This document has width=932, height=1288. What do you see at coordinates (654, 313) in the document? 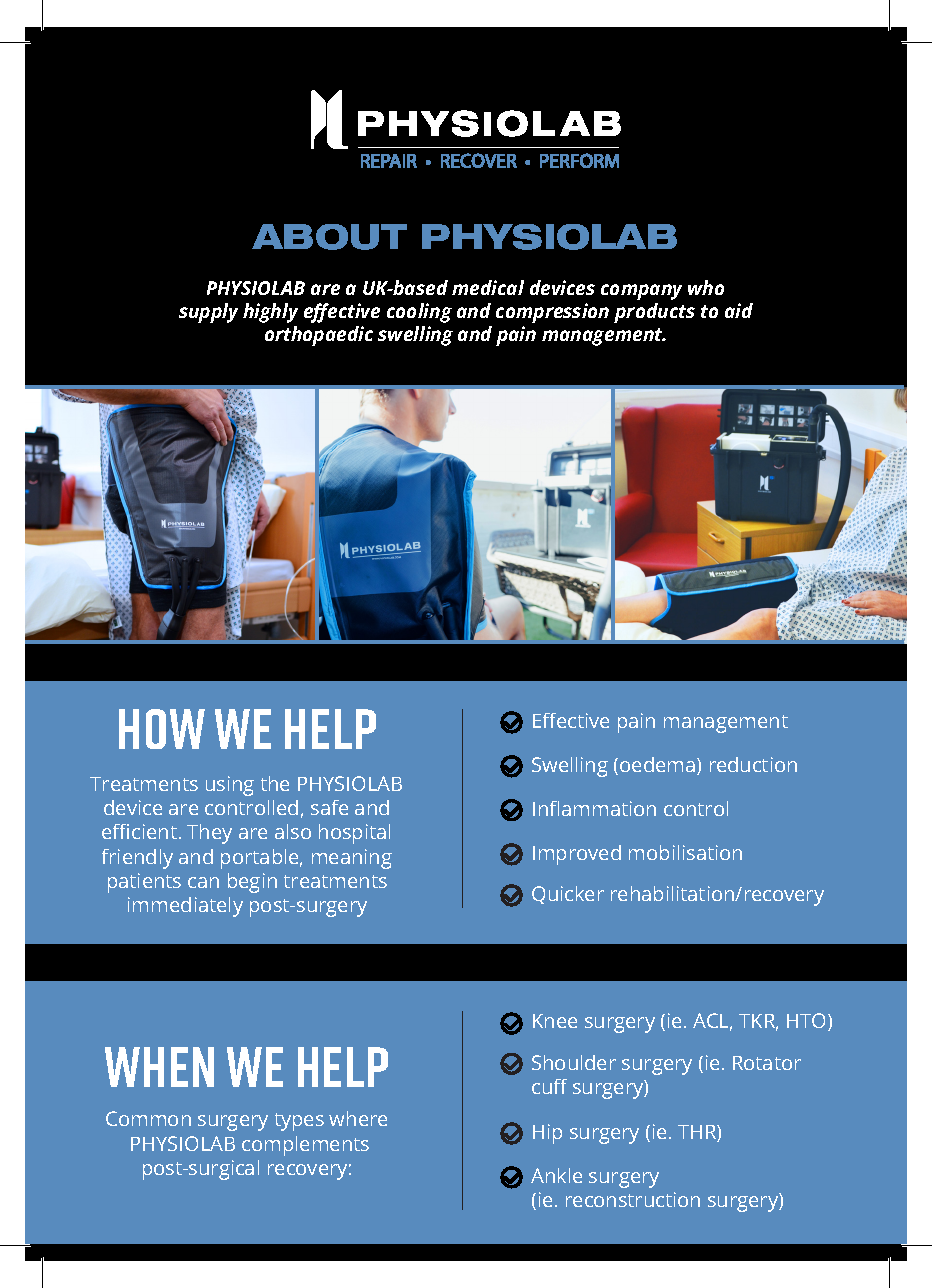
I see `products` at bounding box center [654, 313].
